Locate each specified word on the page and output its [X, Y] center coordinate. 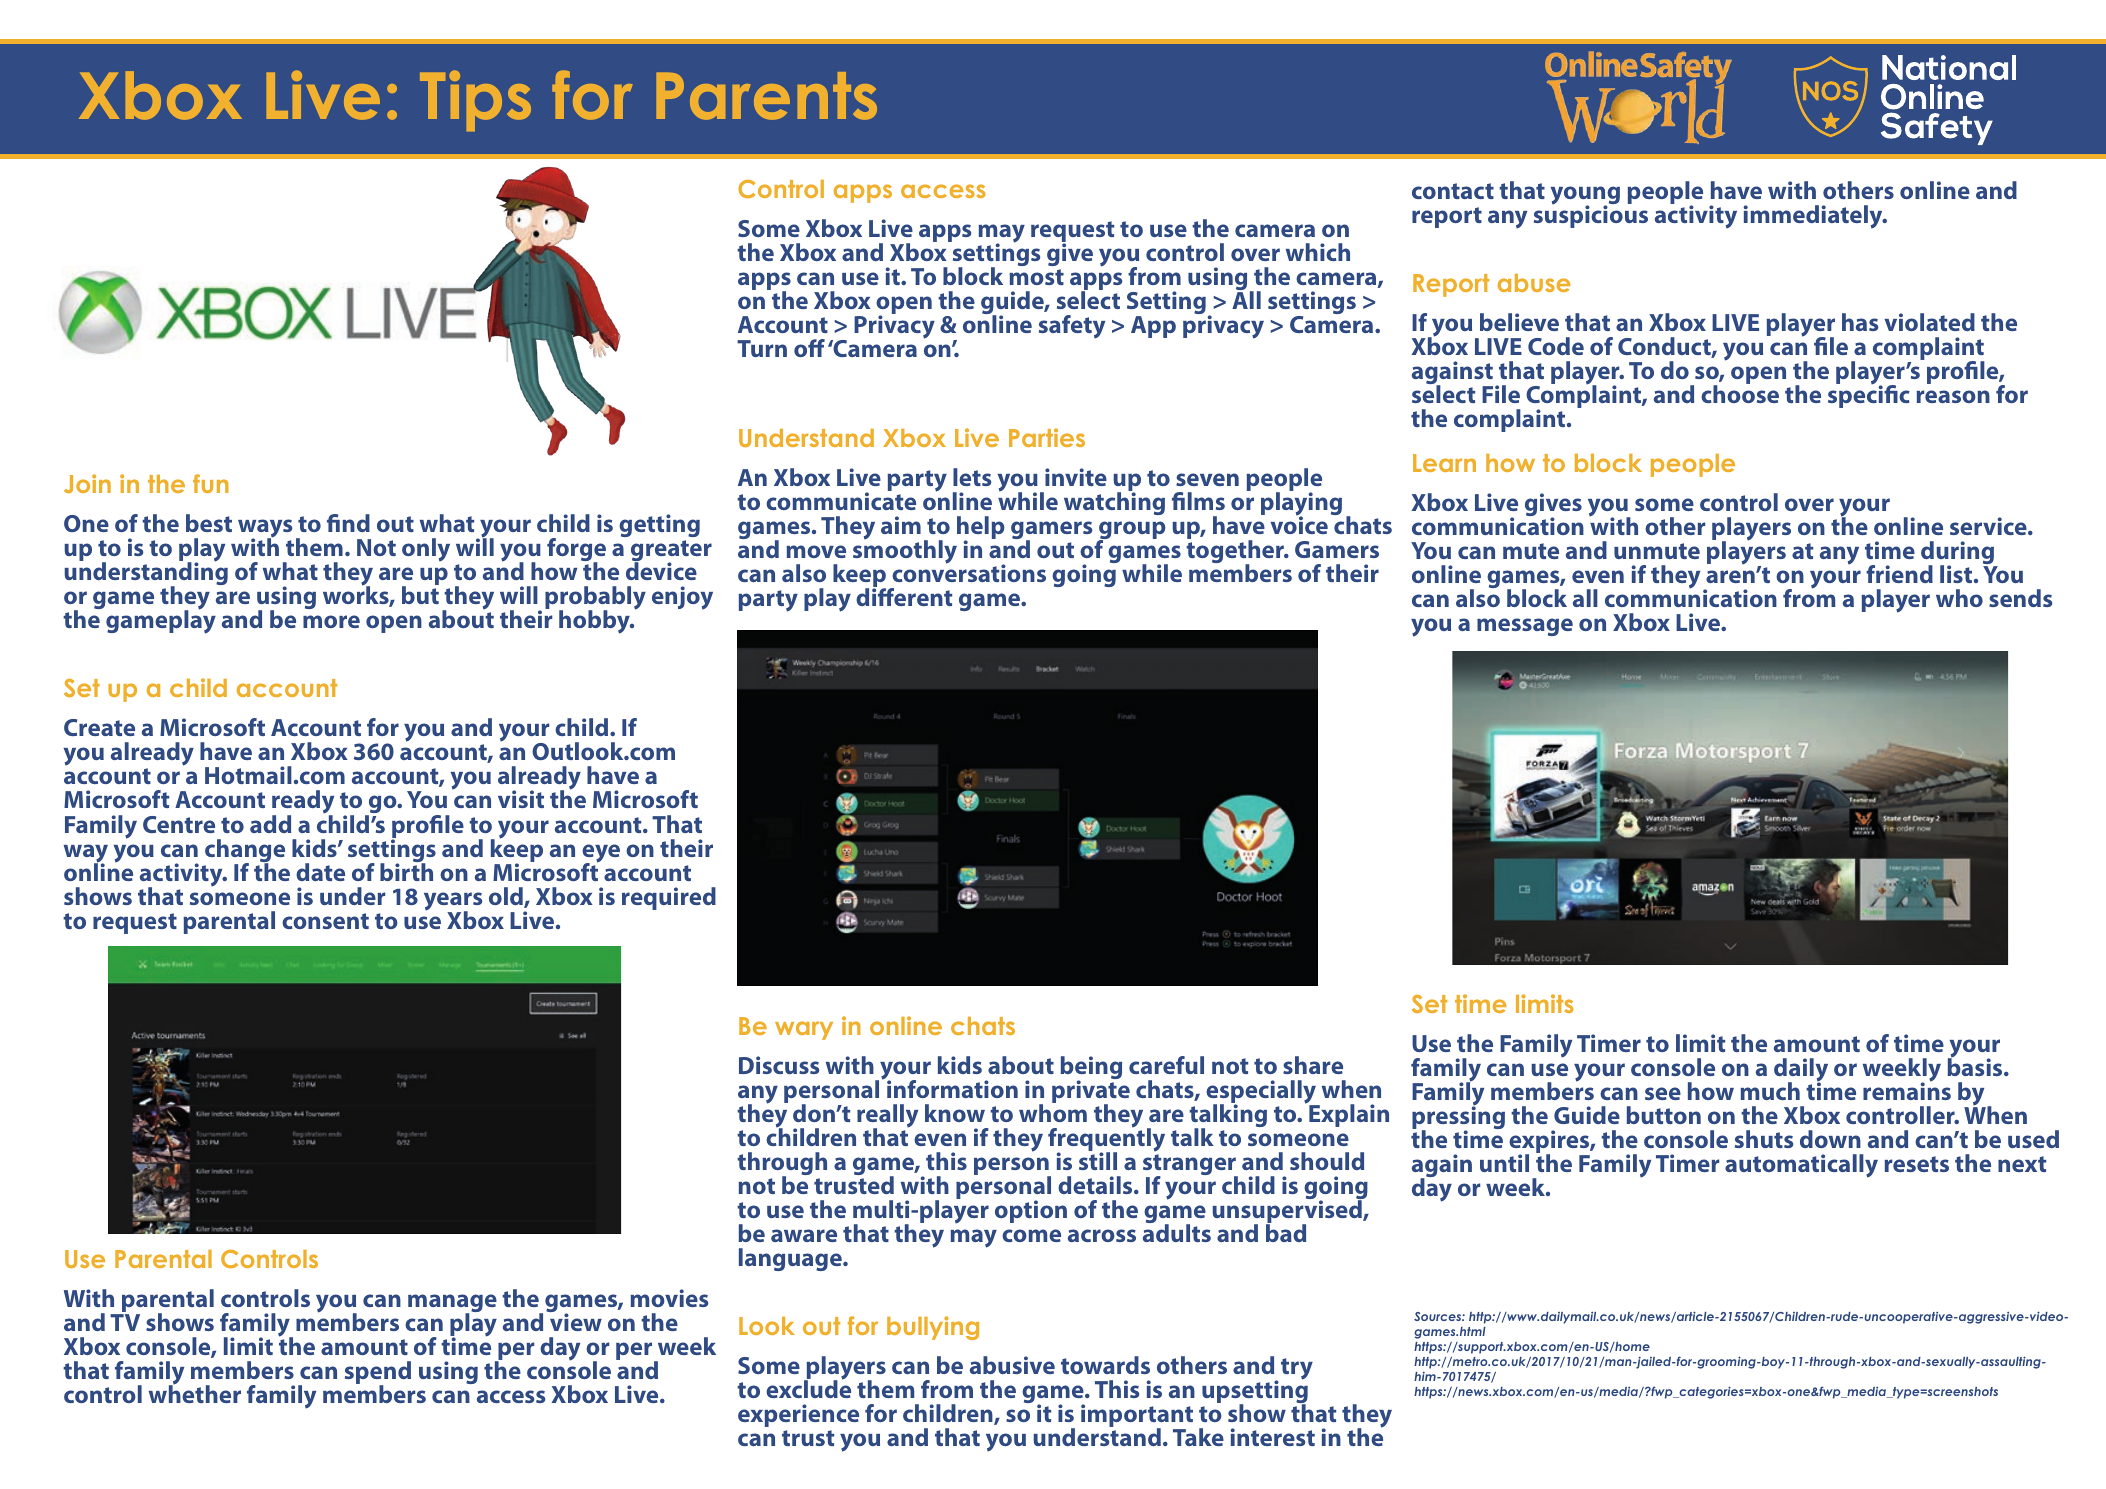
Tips [475, 100]
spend [378, 1374]
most [1036, 277]
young [1585, 197]
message [1525, 627]
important [1137, 1417]
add [270, 824]
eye [601, 854]
